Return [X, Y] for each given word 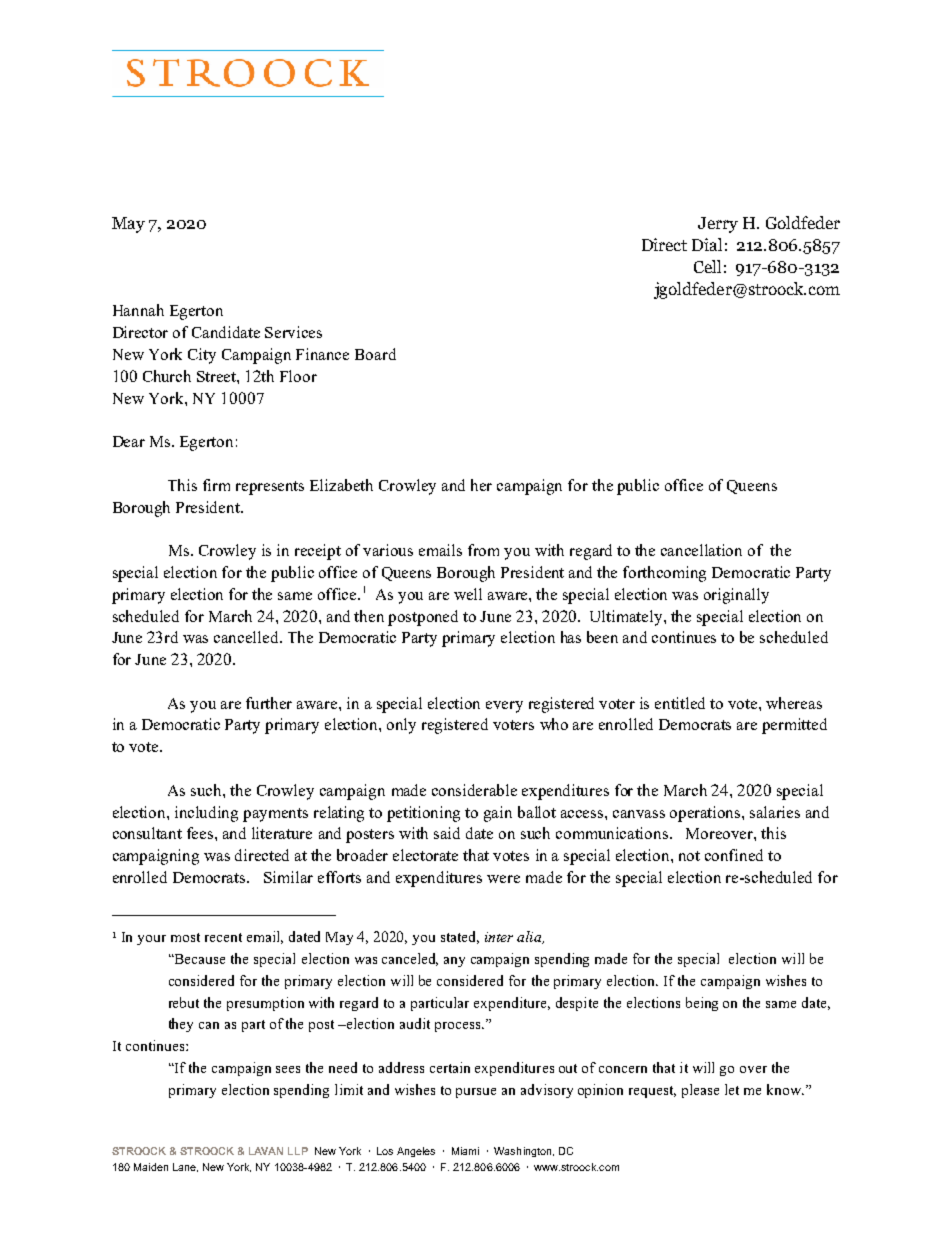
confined [734, 855]
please [700, 1091]
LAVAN [266, 1151]
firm [216, 485]
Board [375, 354]
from [483, 550]
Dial [707, 244]
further [269, 703]
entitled [680, 703]
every [504, 707]
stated [460, 937]
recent [223, 937]
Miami [465, 1151]
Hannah [138, 310]
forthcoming [664, 574]
